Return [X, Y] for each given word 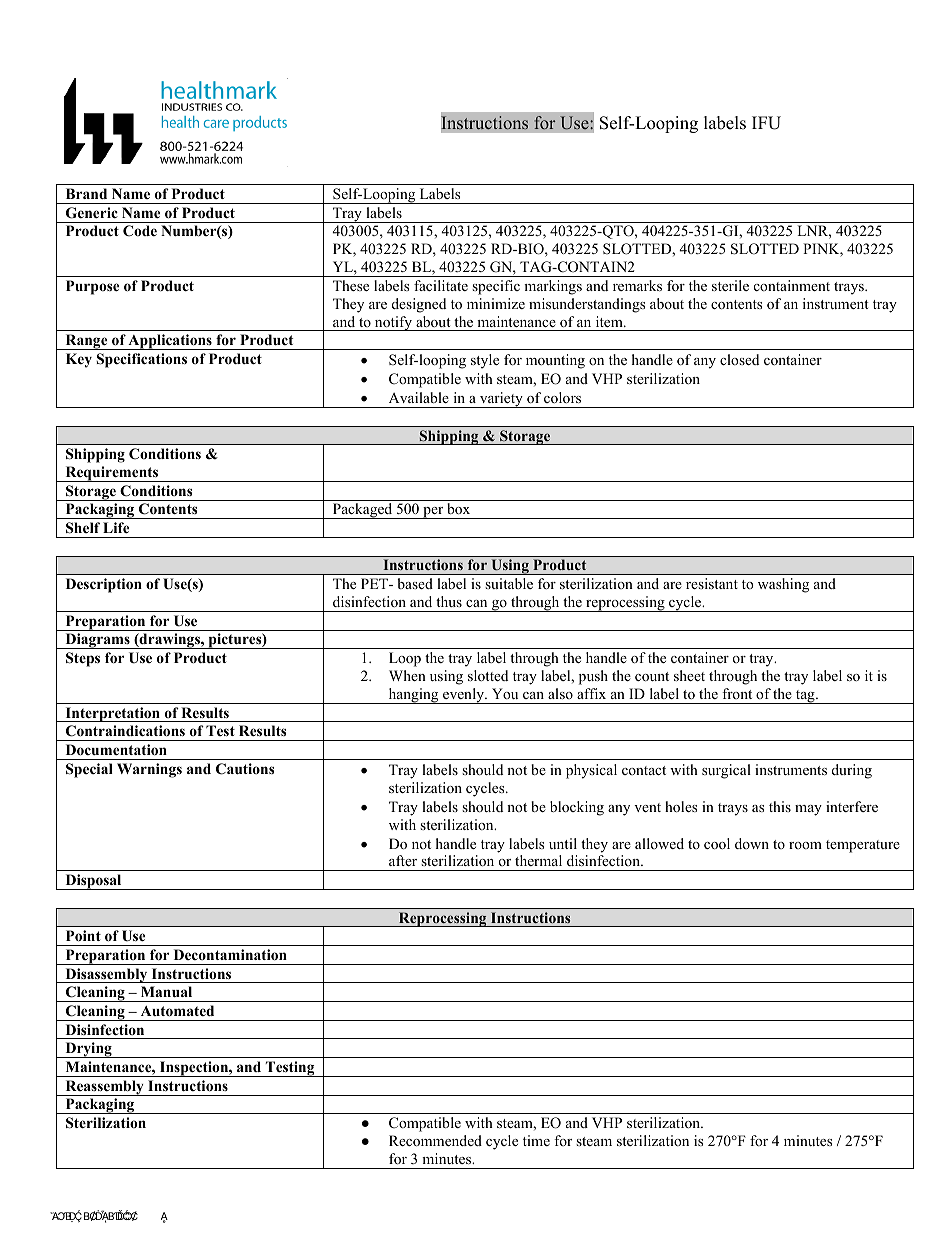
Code [140, 231]
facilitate [441, 285]
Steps [83, 659]
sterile [730, 285]
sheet [689, 675]
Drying [88, 1050]
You [505, 693]
